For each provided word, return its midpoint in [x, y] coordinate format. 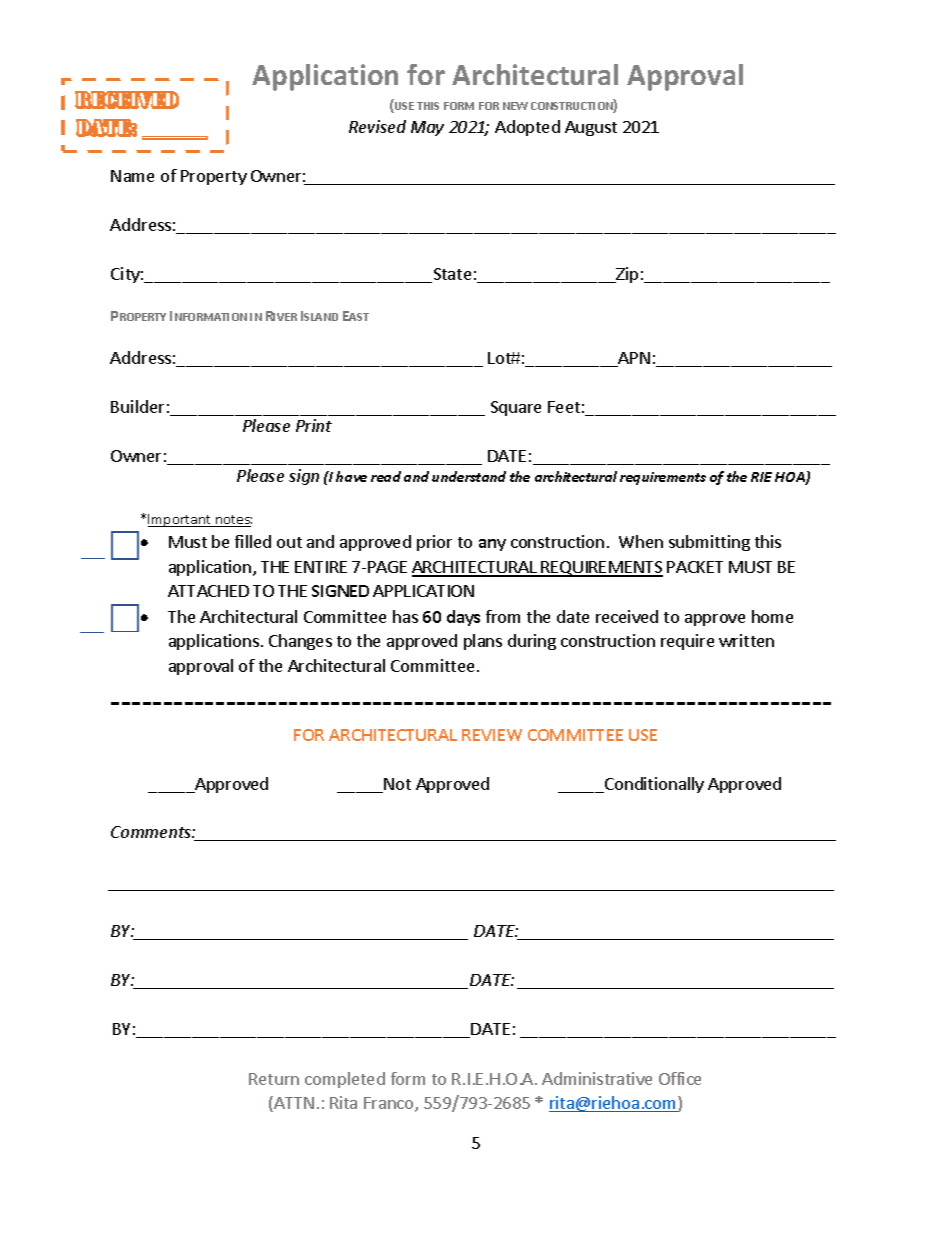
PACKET [695, 567]
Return [274, 1079]
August [591, 128]
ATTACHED [208, 591]
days [463, 618]
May [427, 128]
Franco [390, 1104]
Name [132, 176]
